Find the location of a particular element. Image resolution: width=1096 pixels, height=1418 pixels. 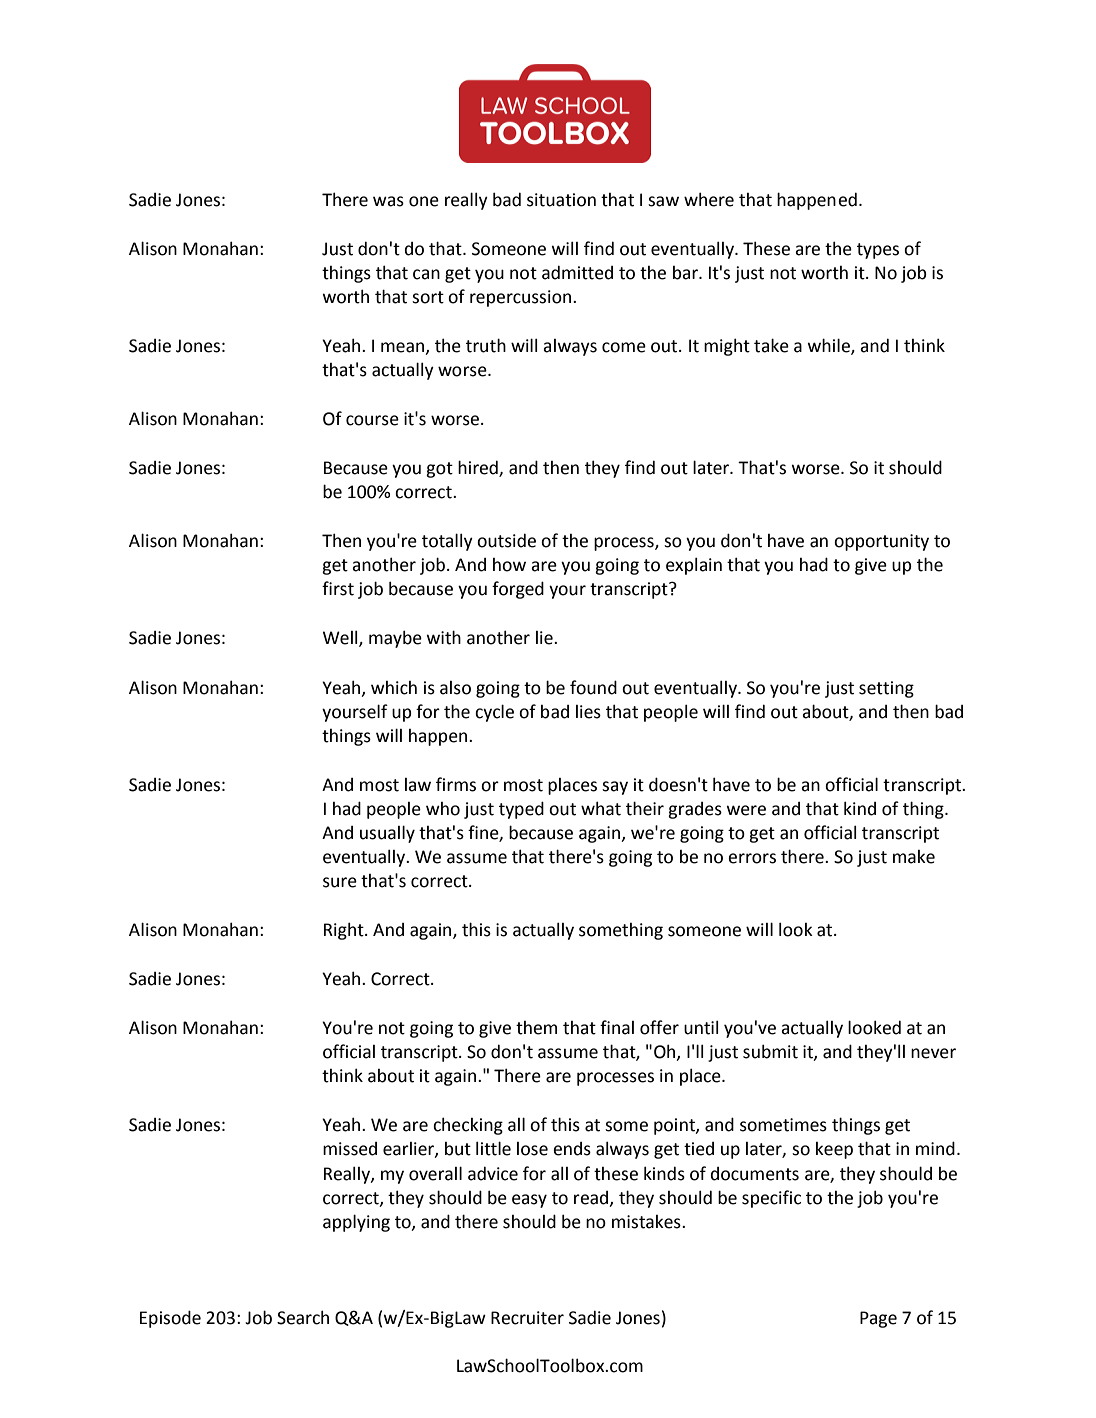

forged is located at coordinates (518, 590).
